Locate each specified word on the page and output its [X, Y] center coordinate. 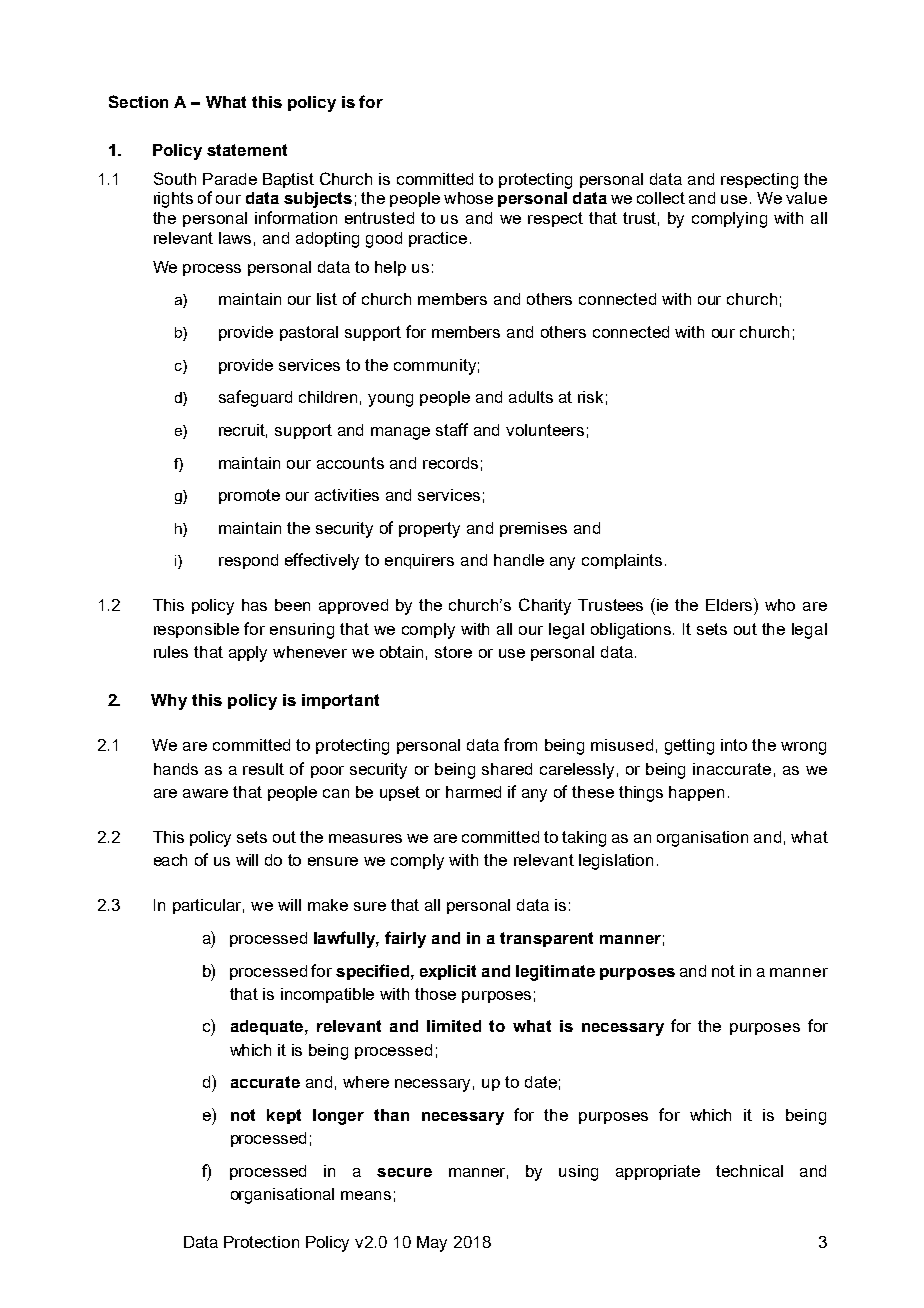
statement [247, 150]
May [432, 1244]
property [429, 530]
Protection [261, 1242]
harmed [473, 792]
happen [696, 793]
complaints [622, 561]
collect [661, 198]
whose [468, 198]
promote [249, 496]
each [170, 860]
